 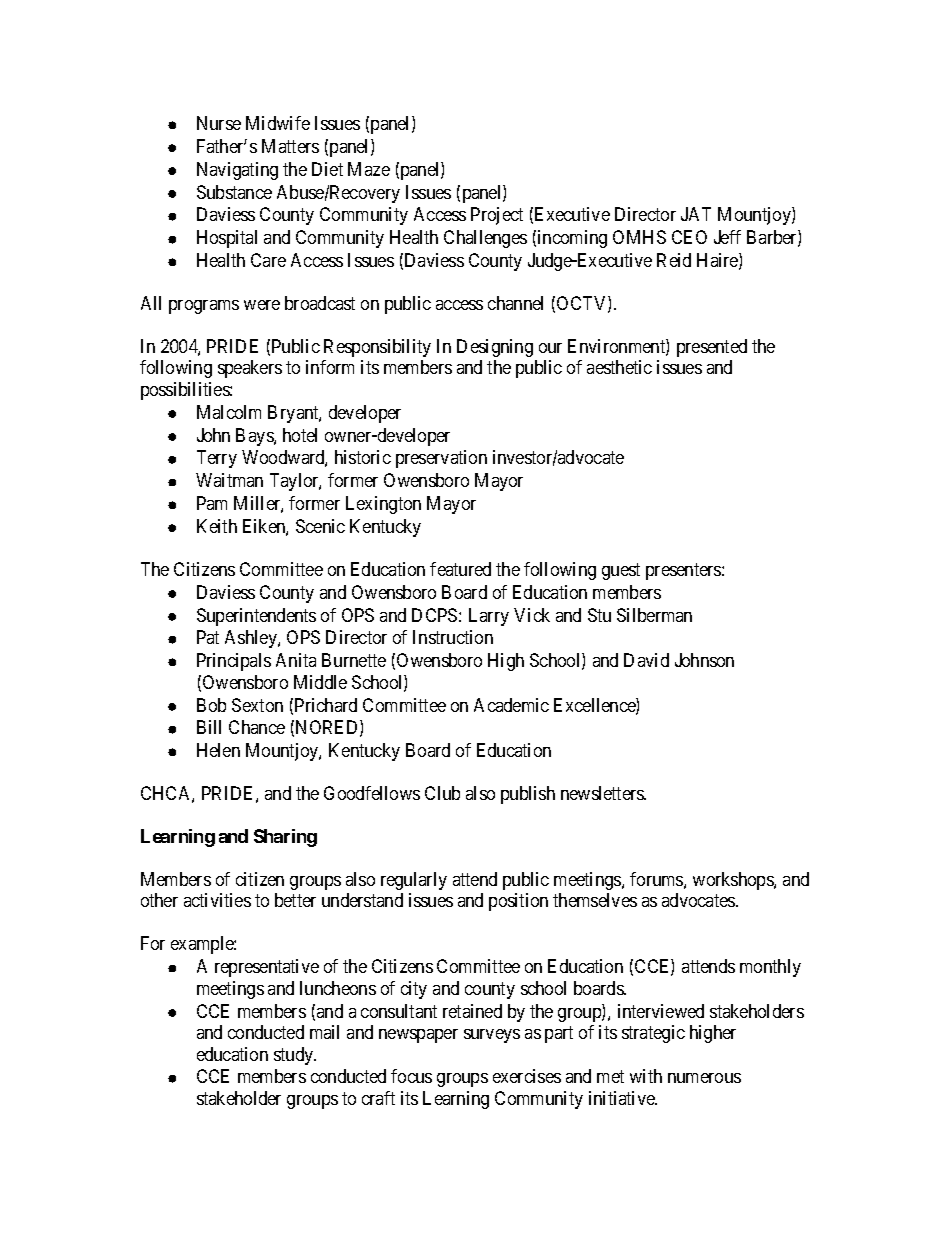 I want to click on surveys, so click(x=492, y=1036).
